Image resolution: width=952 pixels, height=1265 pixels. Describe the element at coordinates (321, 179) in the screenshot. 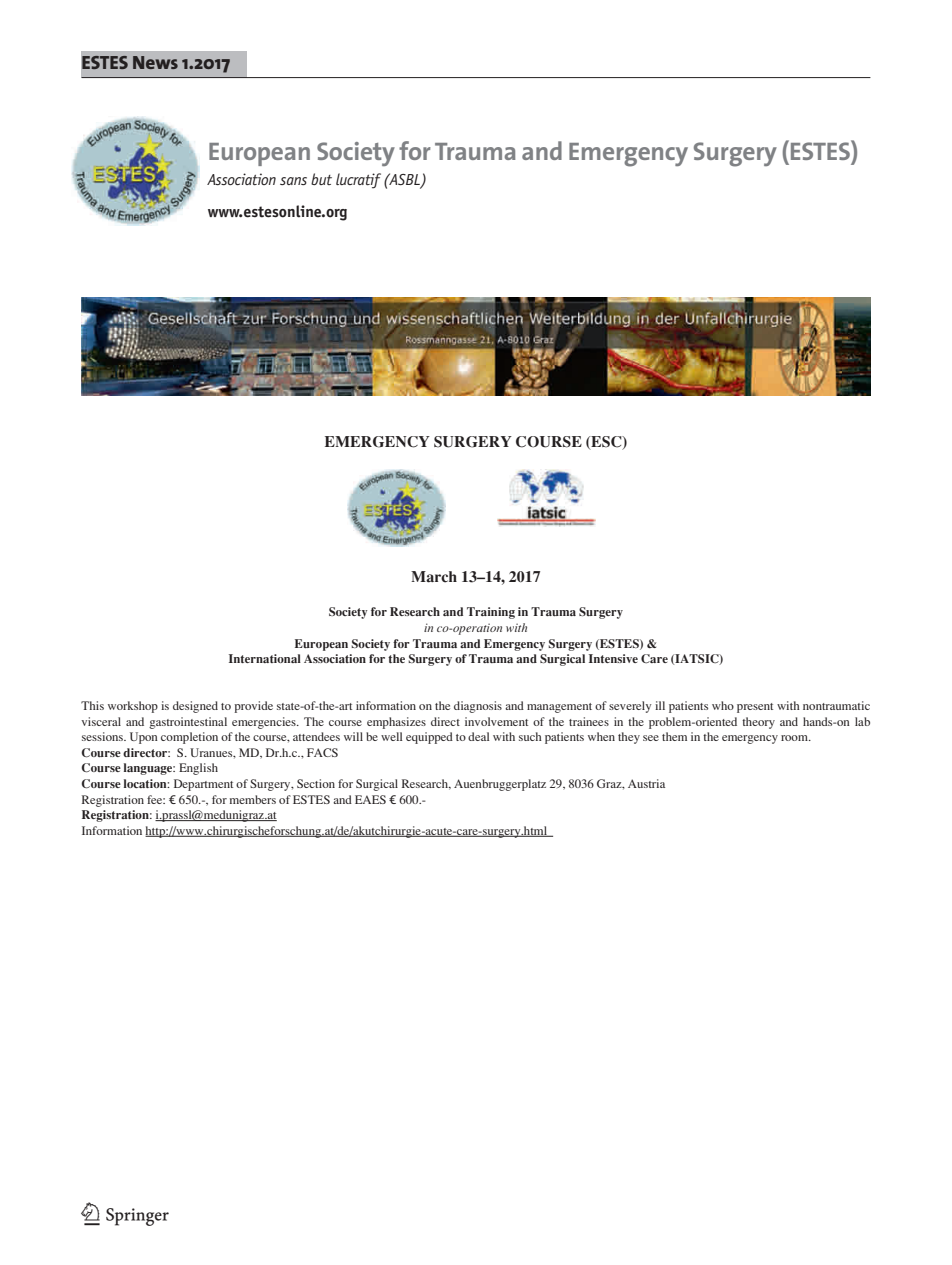

I see `but` at that location.
